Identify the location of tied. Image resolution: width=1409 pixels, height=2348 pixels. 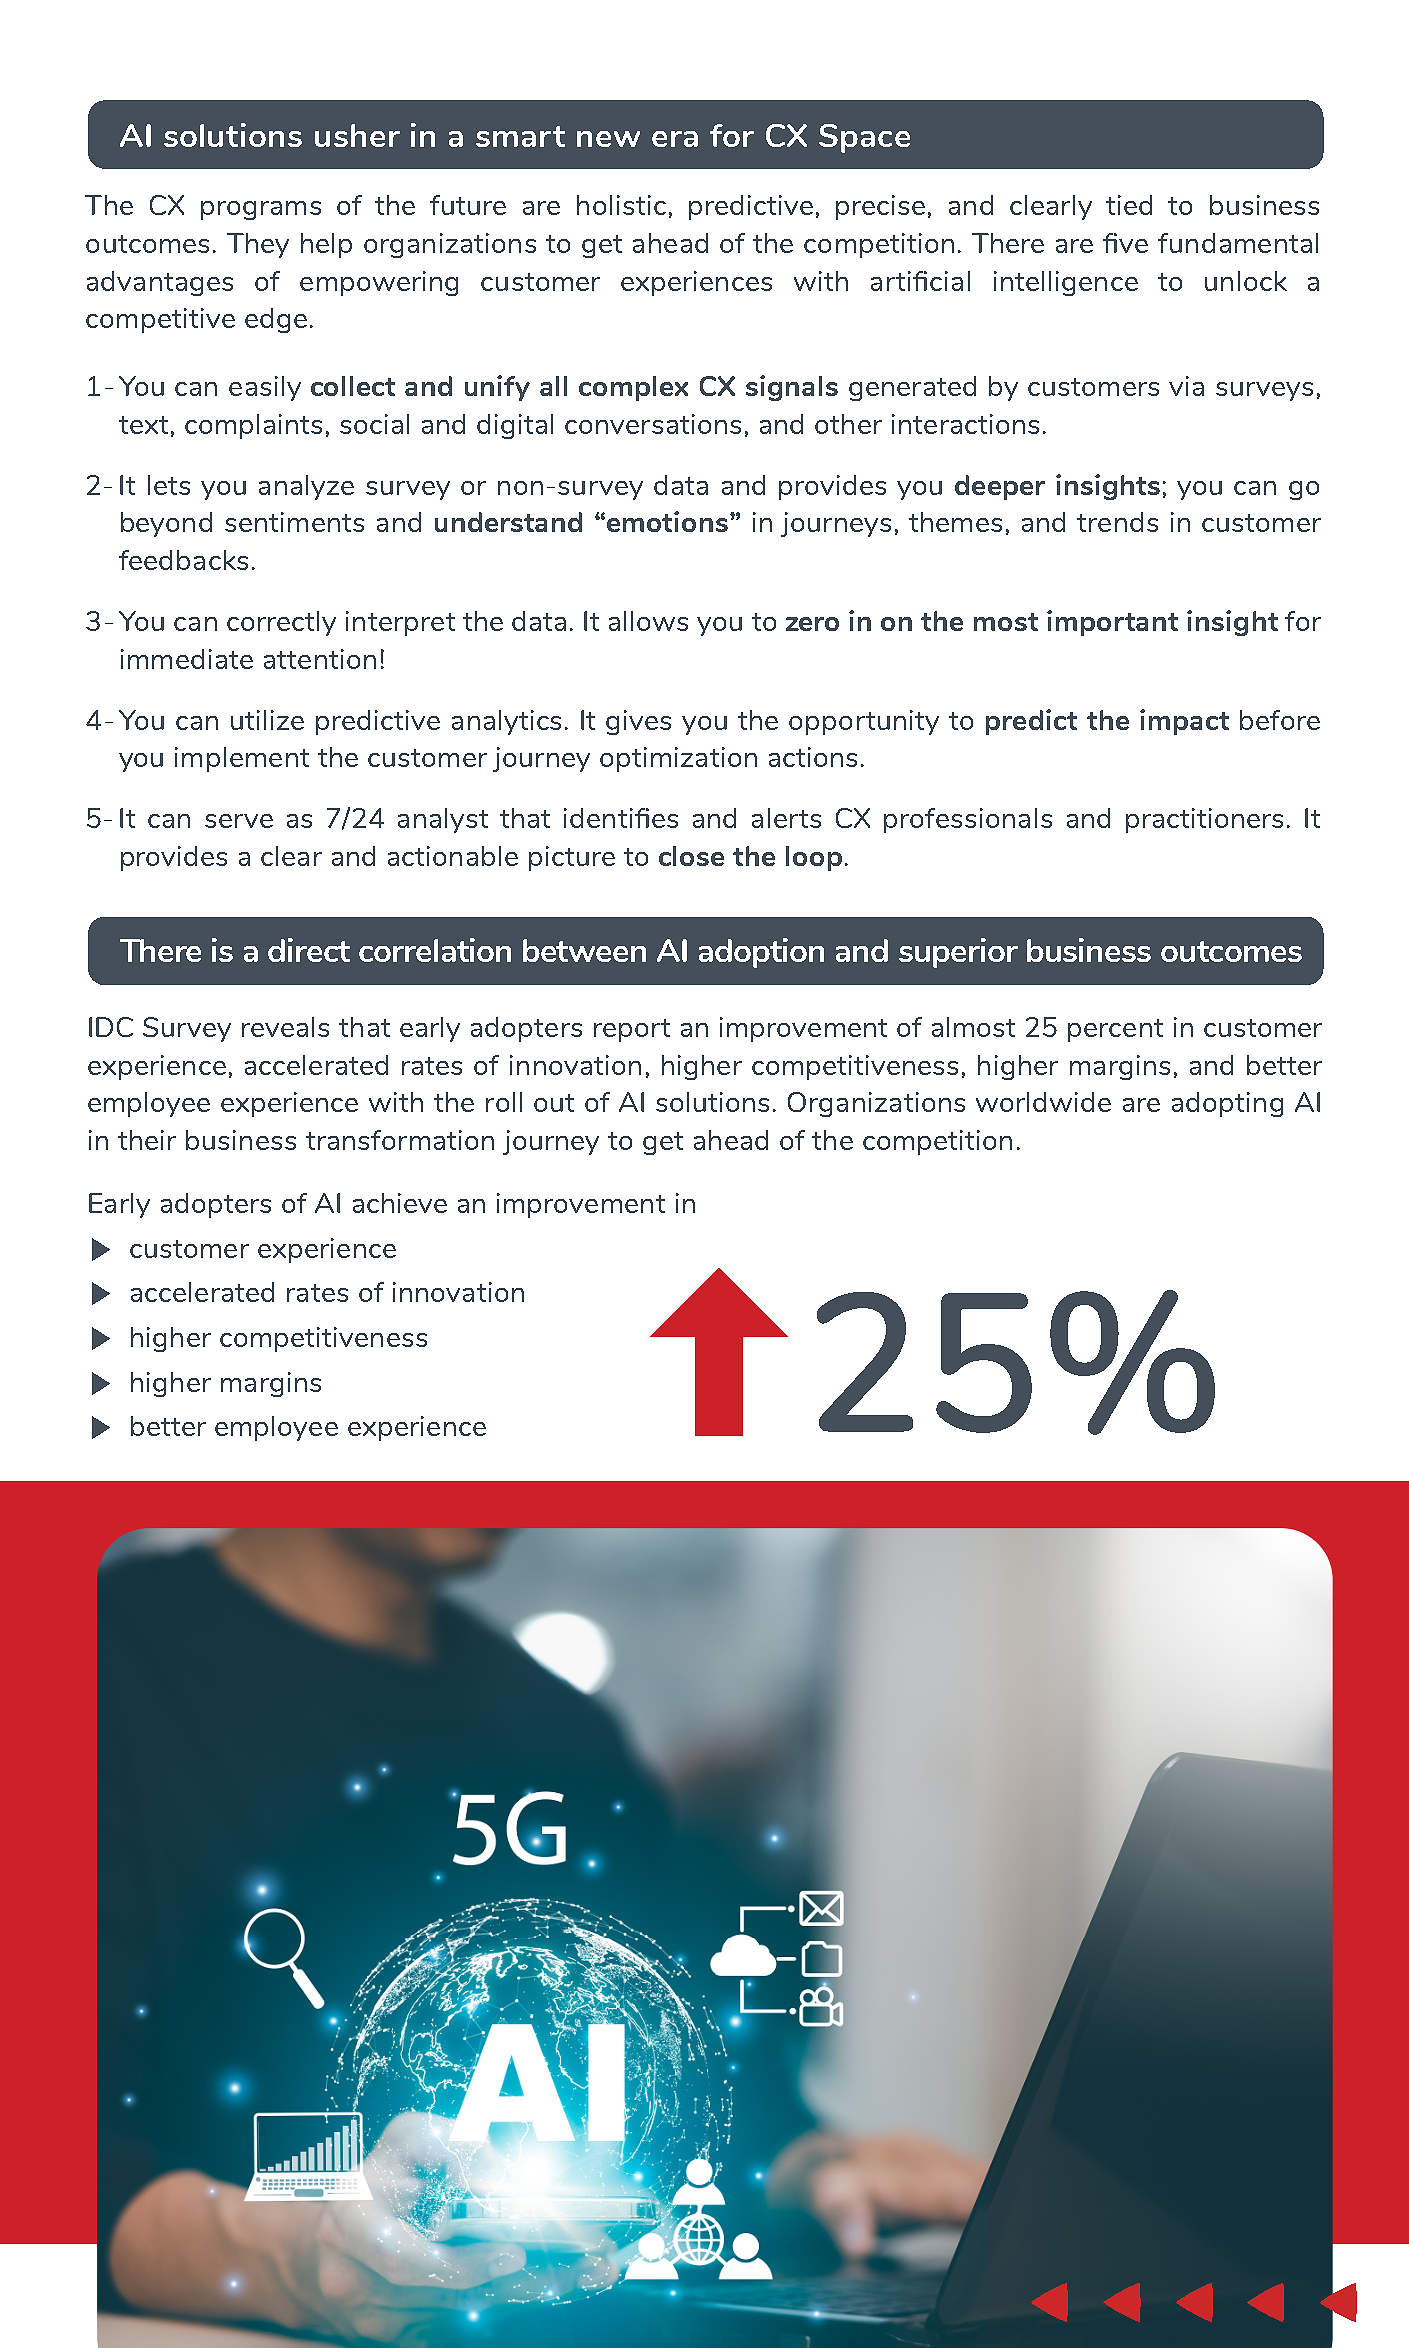
(1129, 205).
